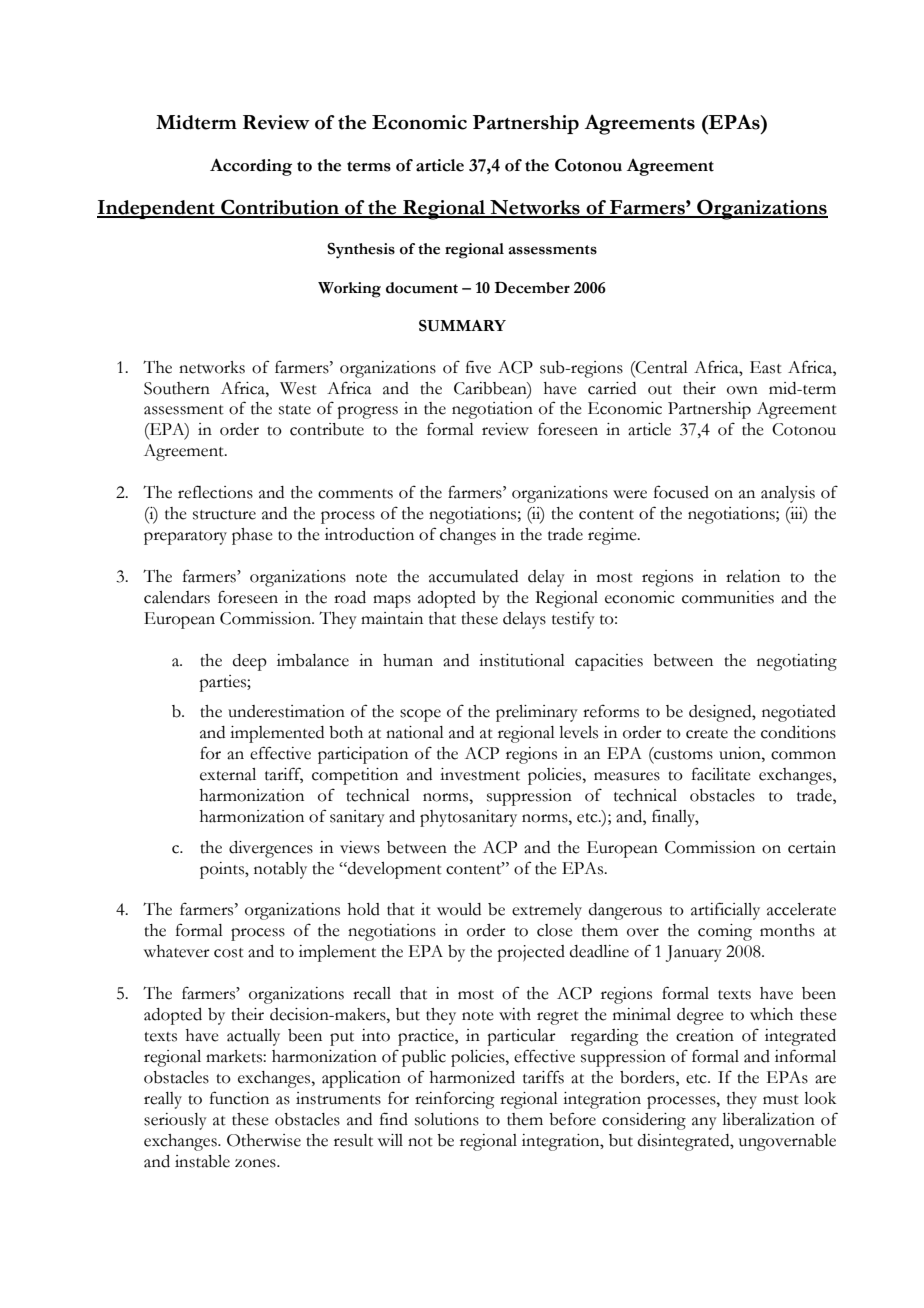  Describe the element at coordinates (532, 287) in the screenshot. I see `December` at that location.
